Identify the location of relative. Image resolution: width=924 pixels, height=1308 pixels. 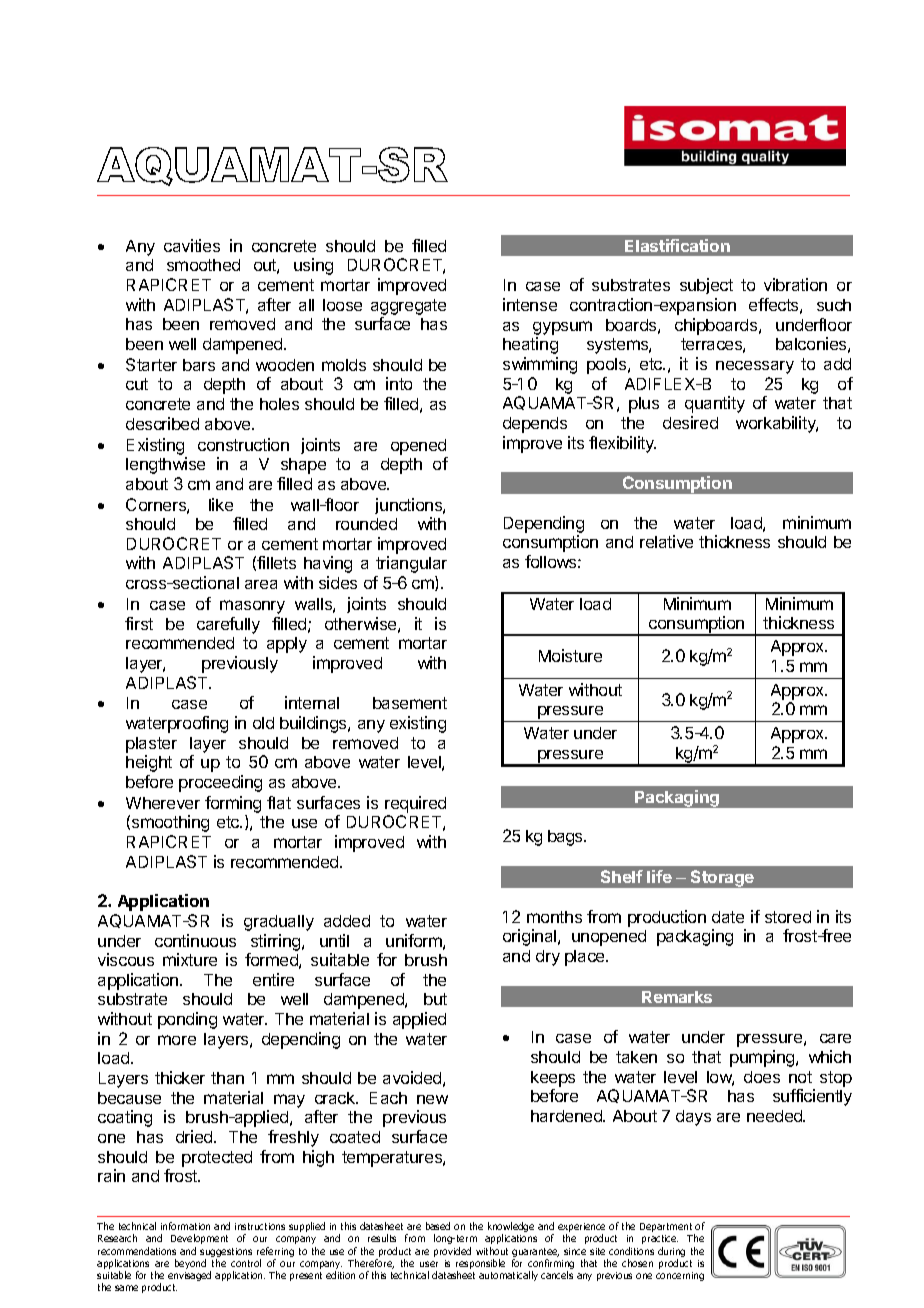
(666, 541).
